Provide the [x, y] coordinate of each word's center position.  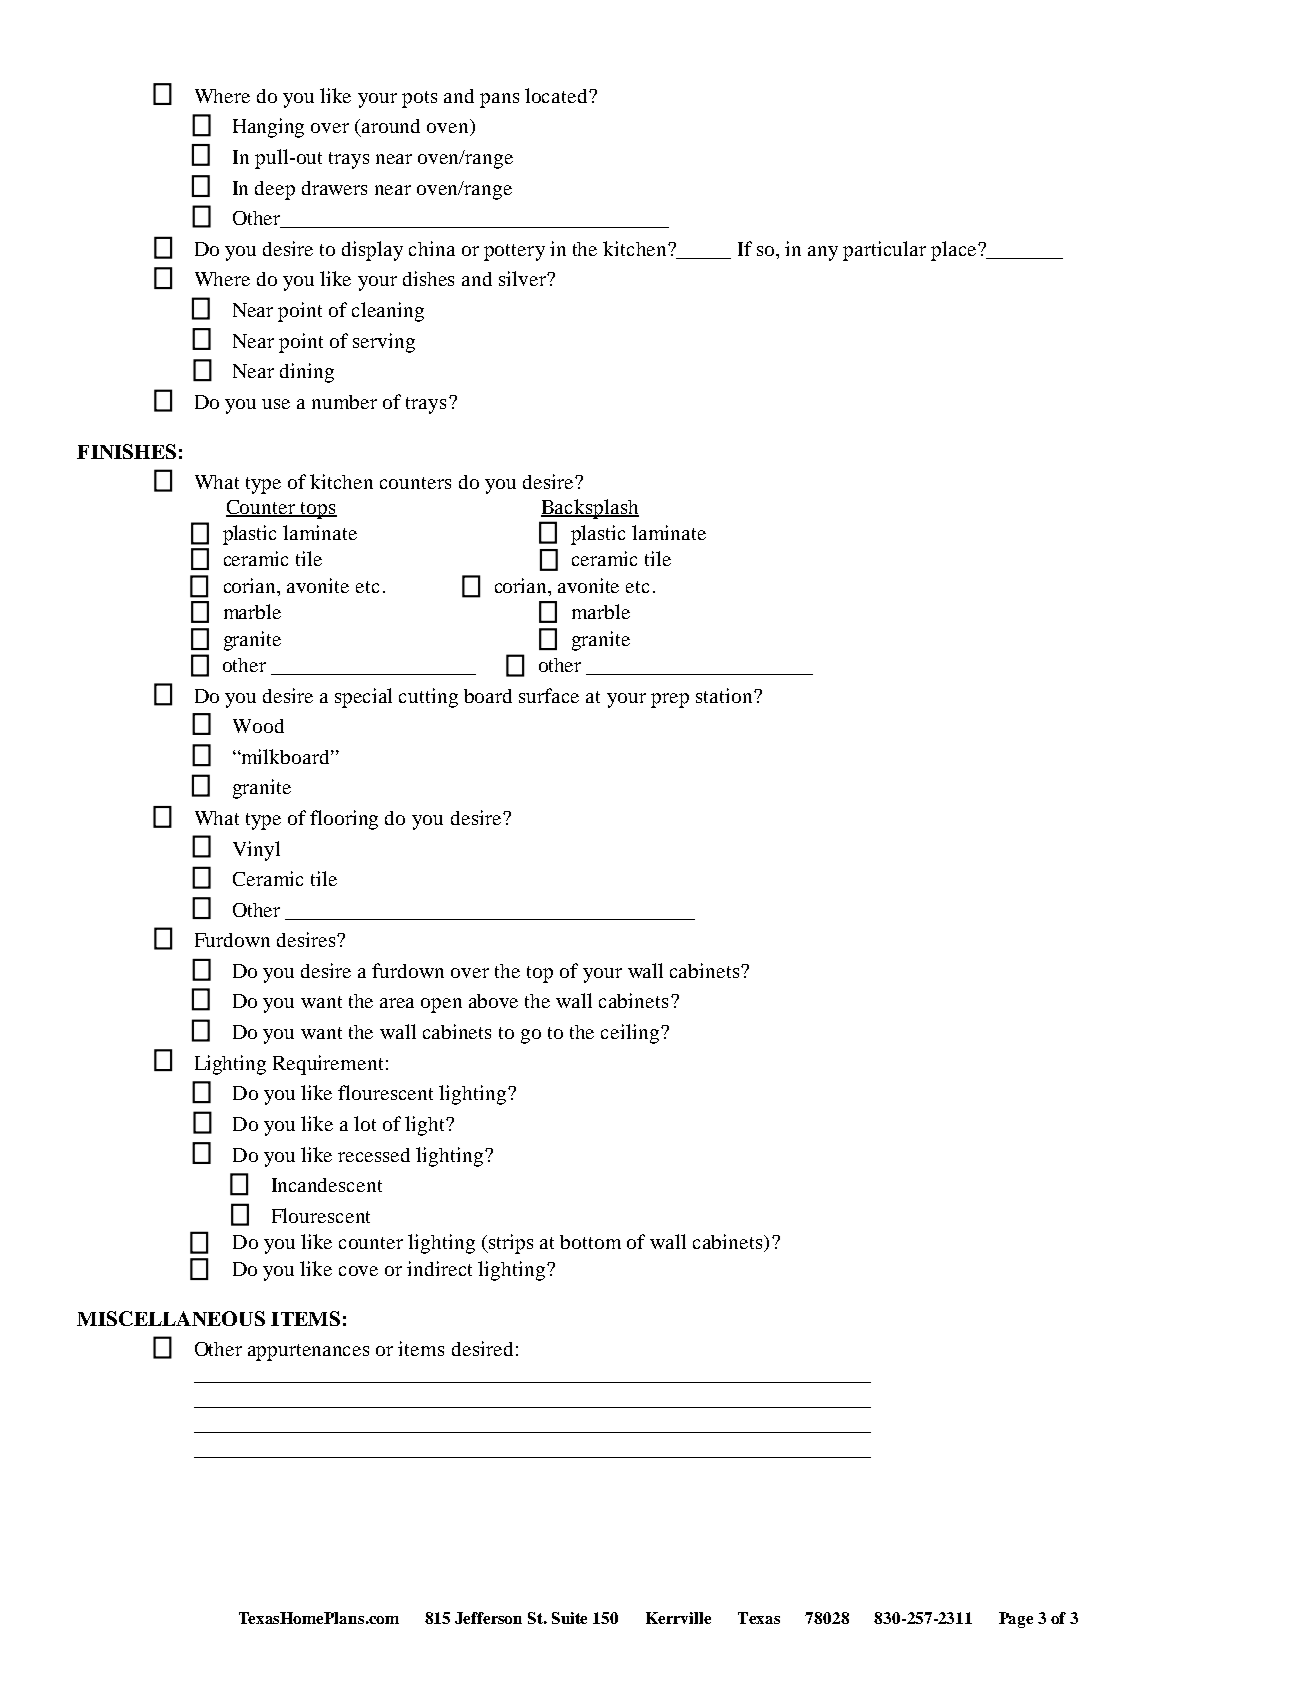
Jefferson [488, 1618]
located [557, 95]
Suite [569, 1618]
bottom [590, 1242]
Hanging [268, 128]
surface [549, 695]
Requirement [328, 1065]
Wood [258, 726]
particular [884, 251]
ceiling [631, 1034]
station [725, 695]
